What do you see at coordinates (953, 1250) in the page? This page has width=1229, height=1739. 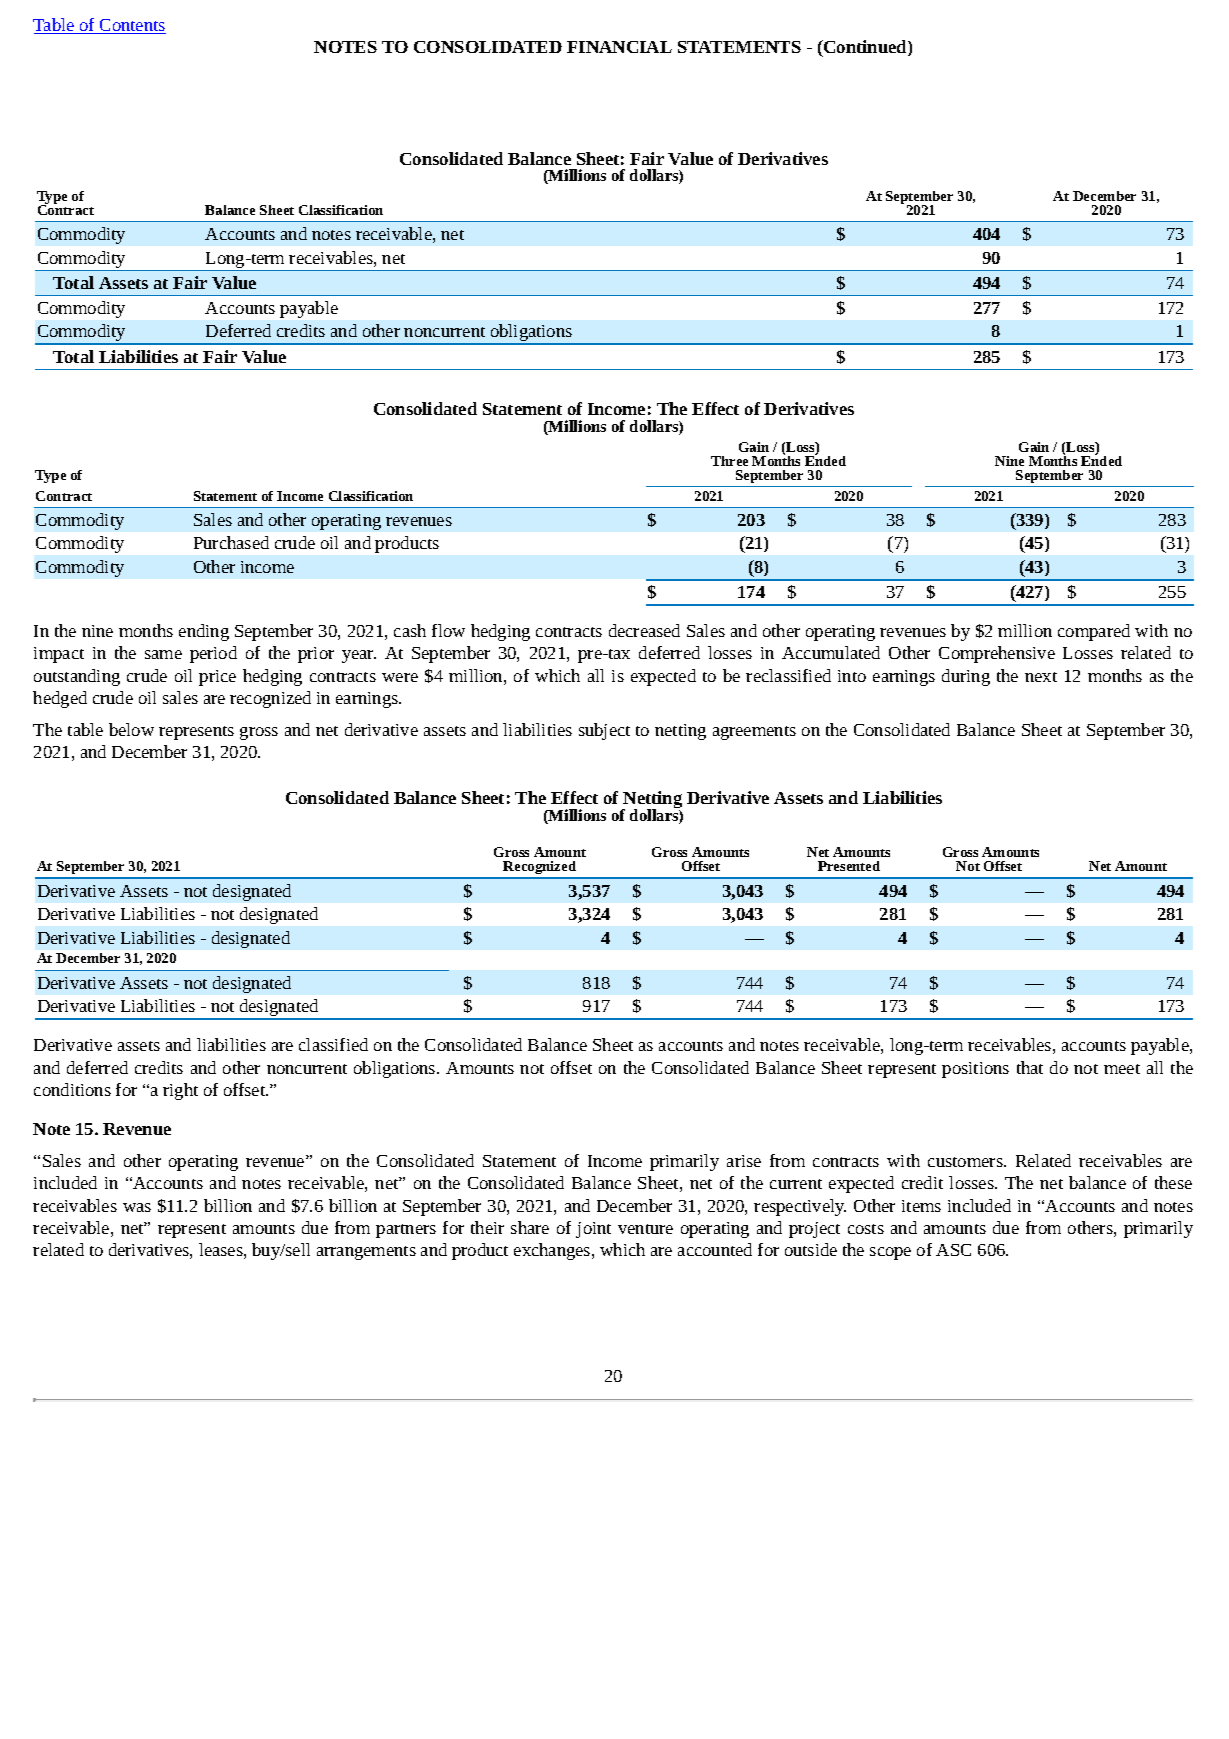 I see `ASC` at bounding box center [953, 1250].
